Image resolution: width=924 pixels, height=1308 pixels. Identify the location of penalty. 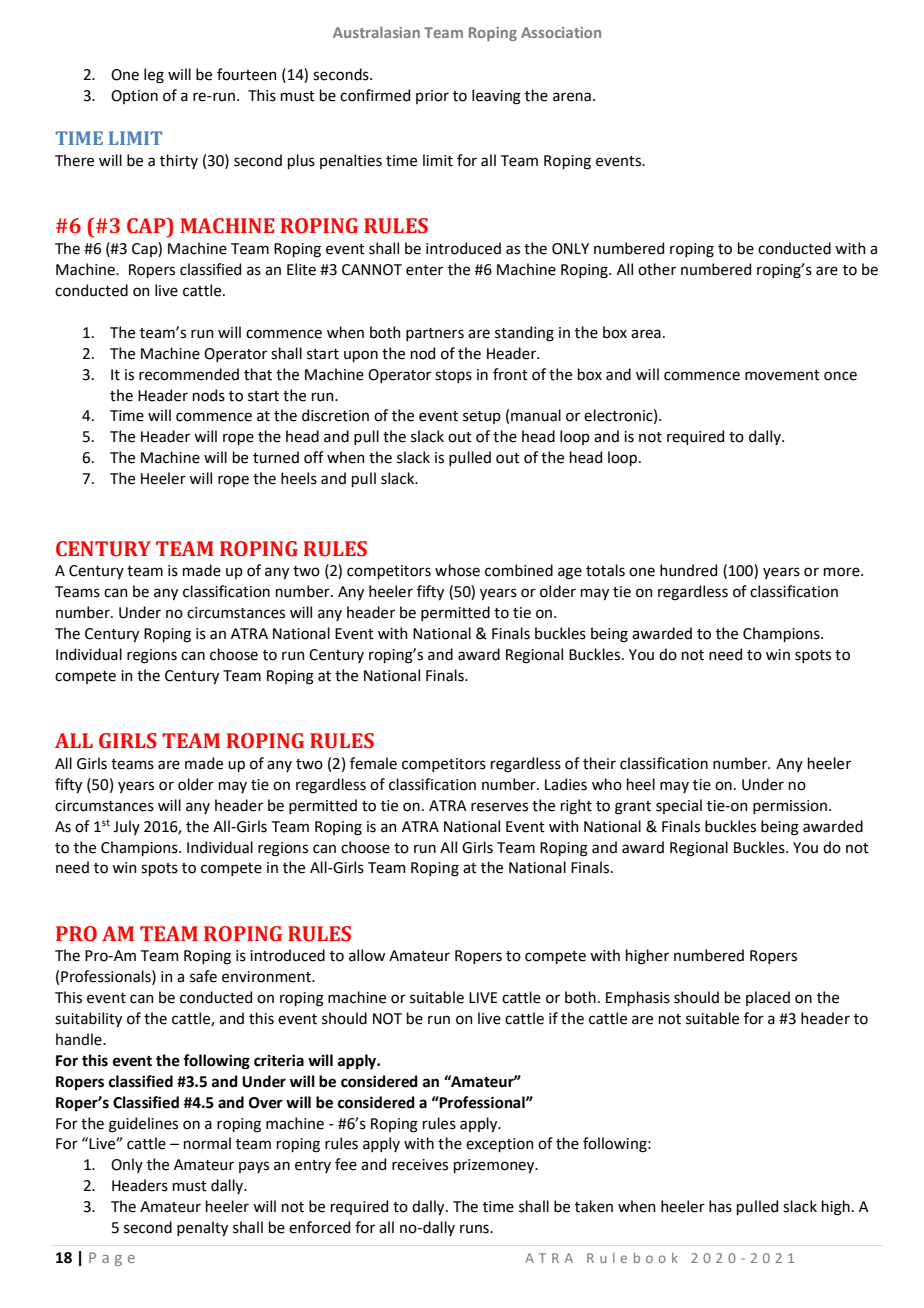
(202, 1228).
